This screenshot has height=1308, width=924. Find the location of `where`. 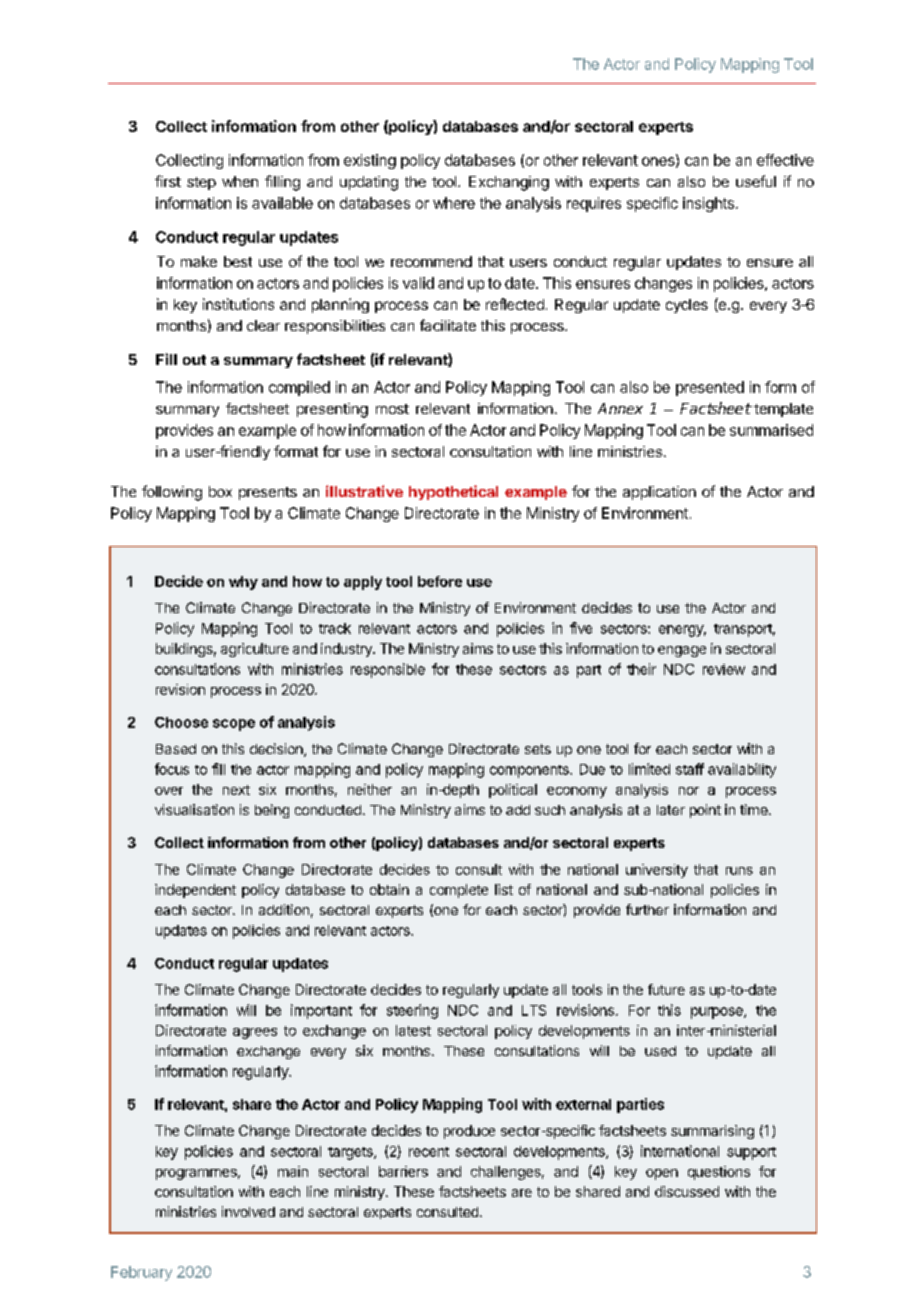

where is located at coordinates (454, 203).
